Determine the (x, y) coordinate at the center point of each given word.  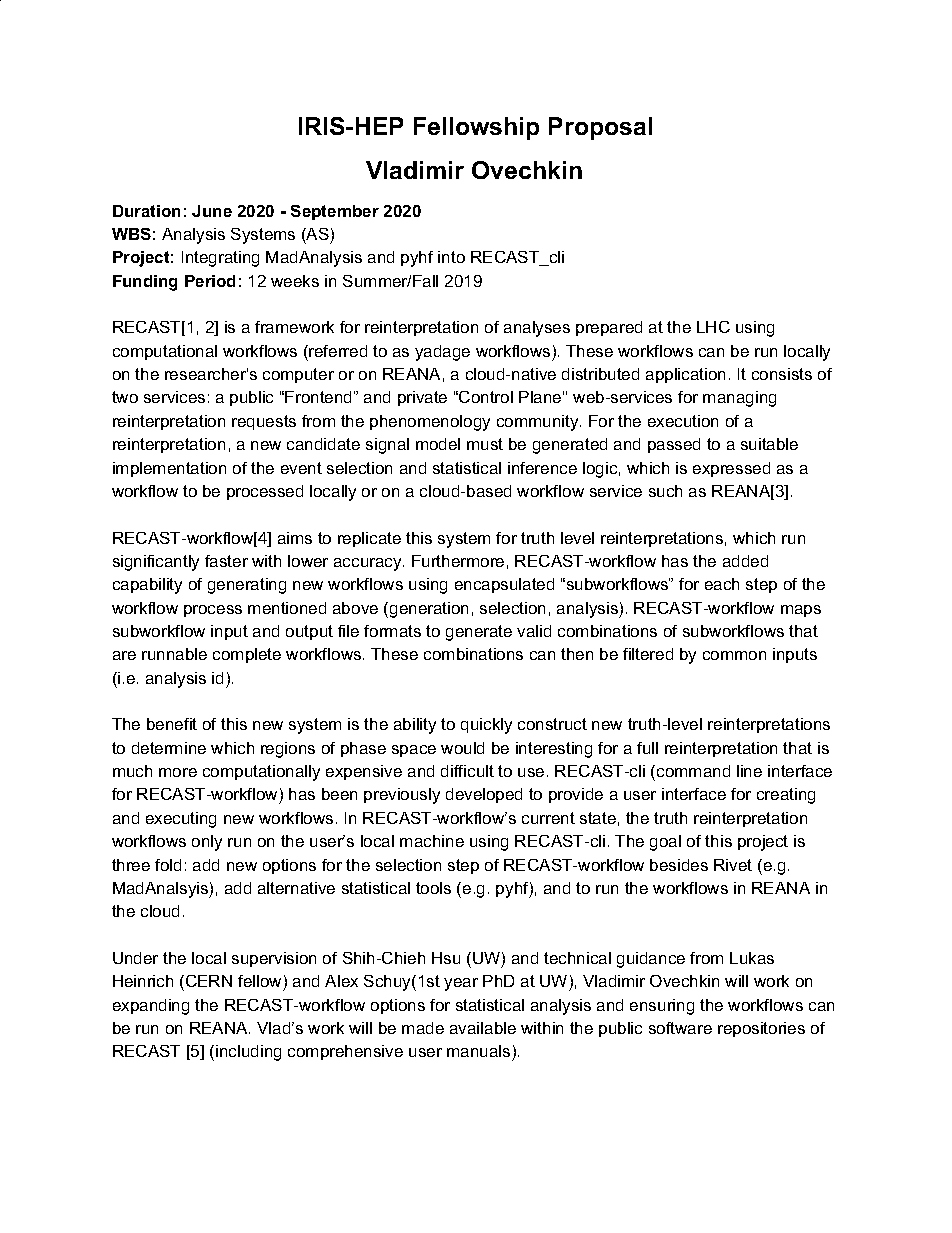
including (248, 1053)
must (485, 444)
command (693, 771)
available (483, 1028)
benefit (172, 724)
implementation (169, 469)
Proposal (600, 128)
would (462, 748)
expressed (731, 469)
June (212, 211)
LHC (713, 327)
